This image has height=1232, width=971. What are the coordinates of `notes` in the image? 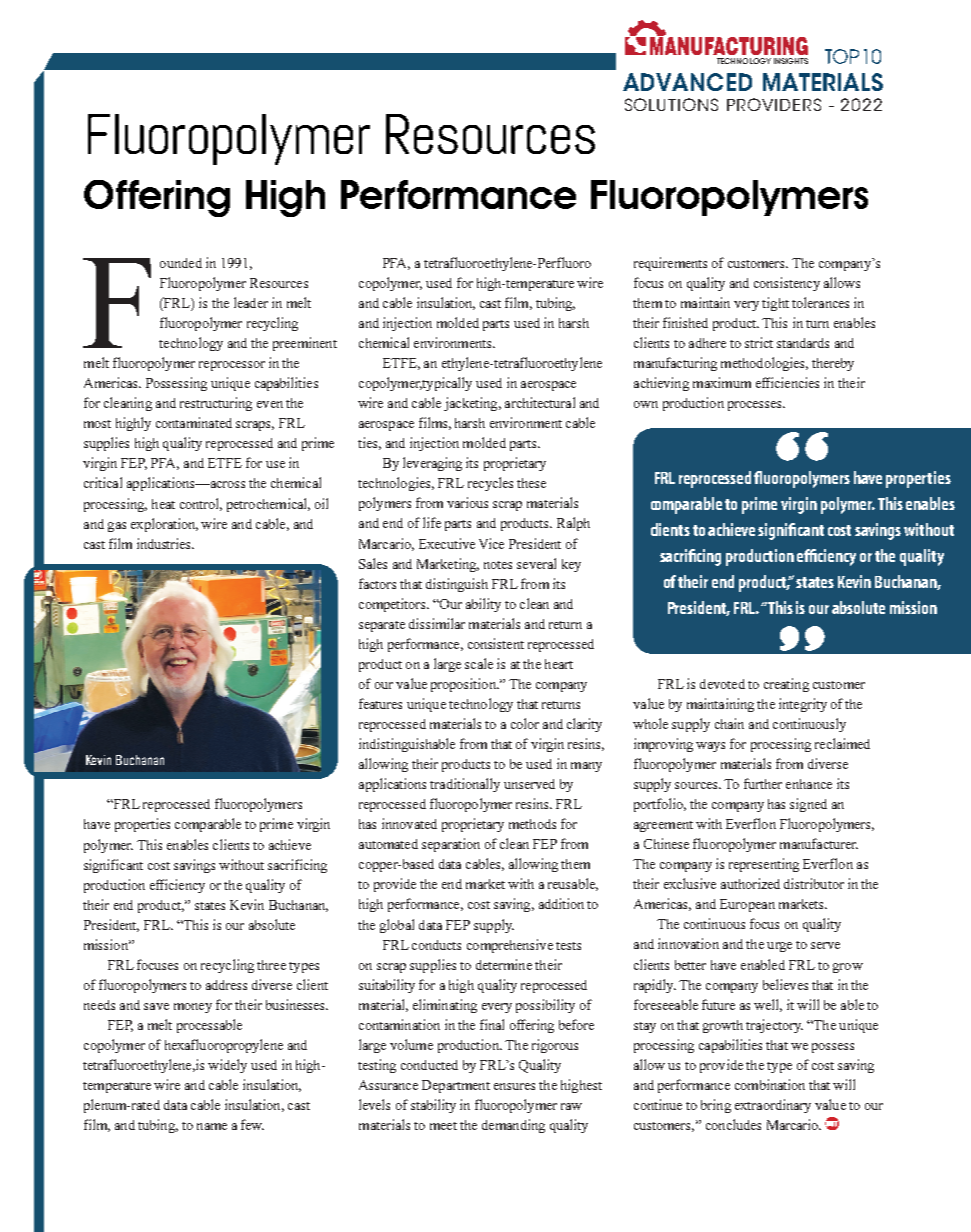 It's located at (498, 565).
